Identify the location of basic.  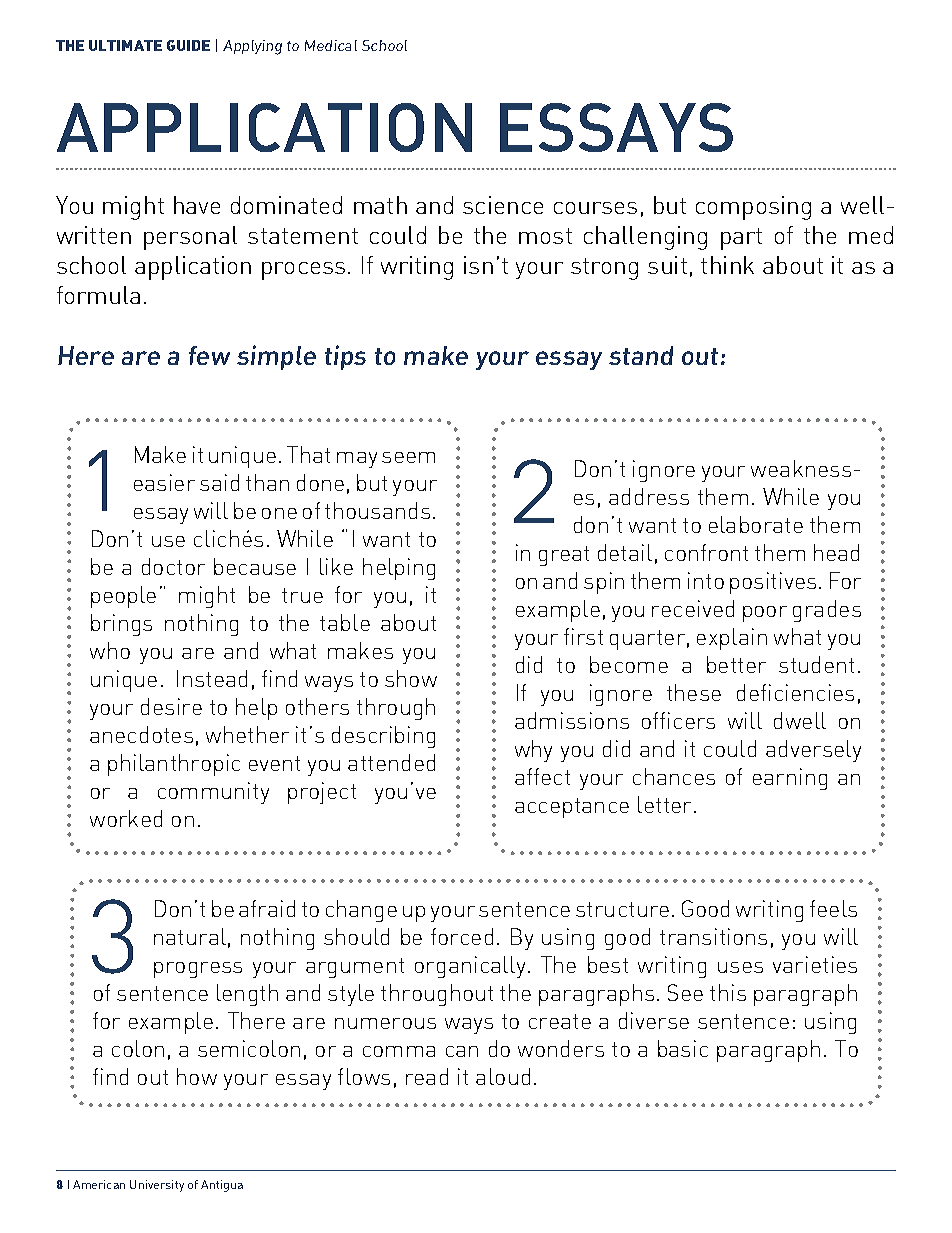
(683, 1048).
